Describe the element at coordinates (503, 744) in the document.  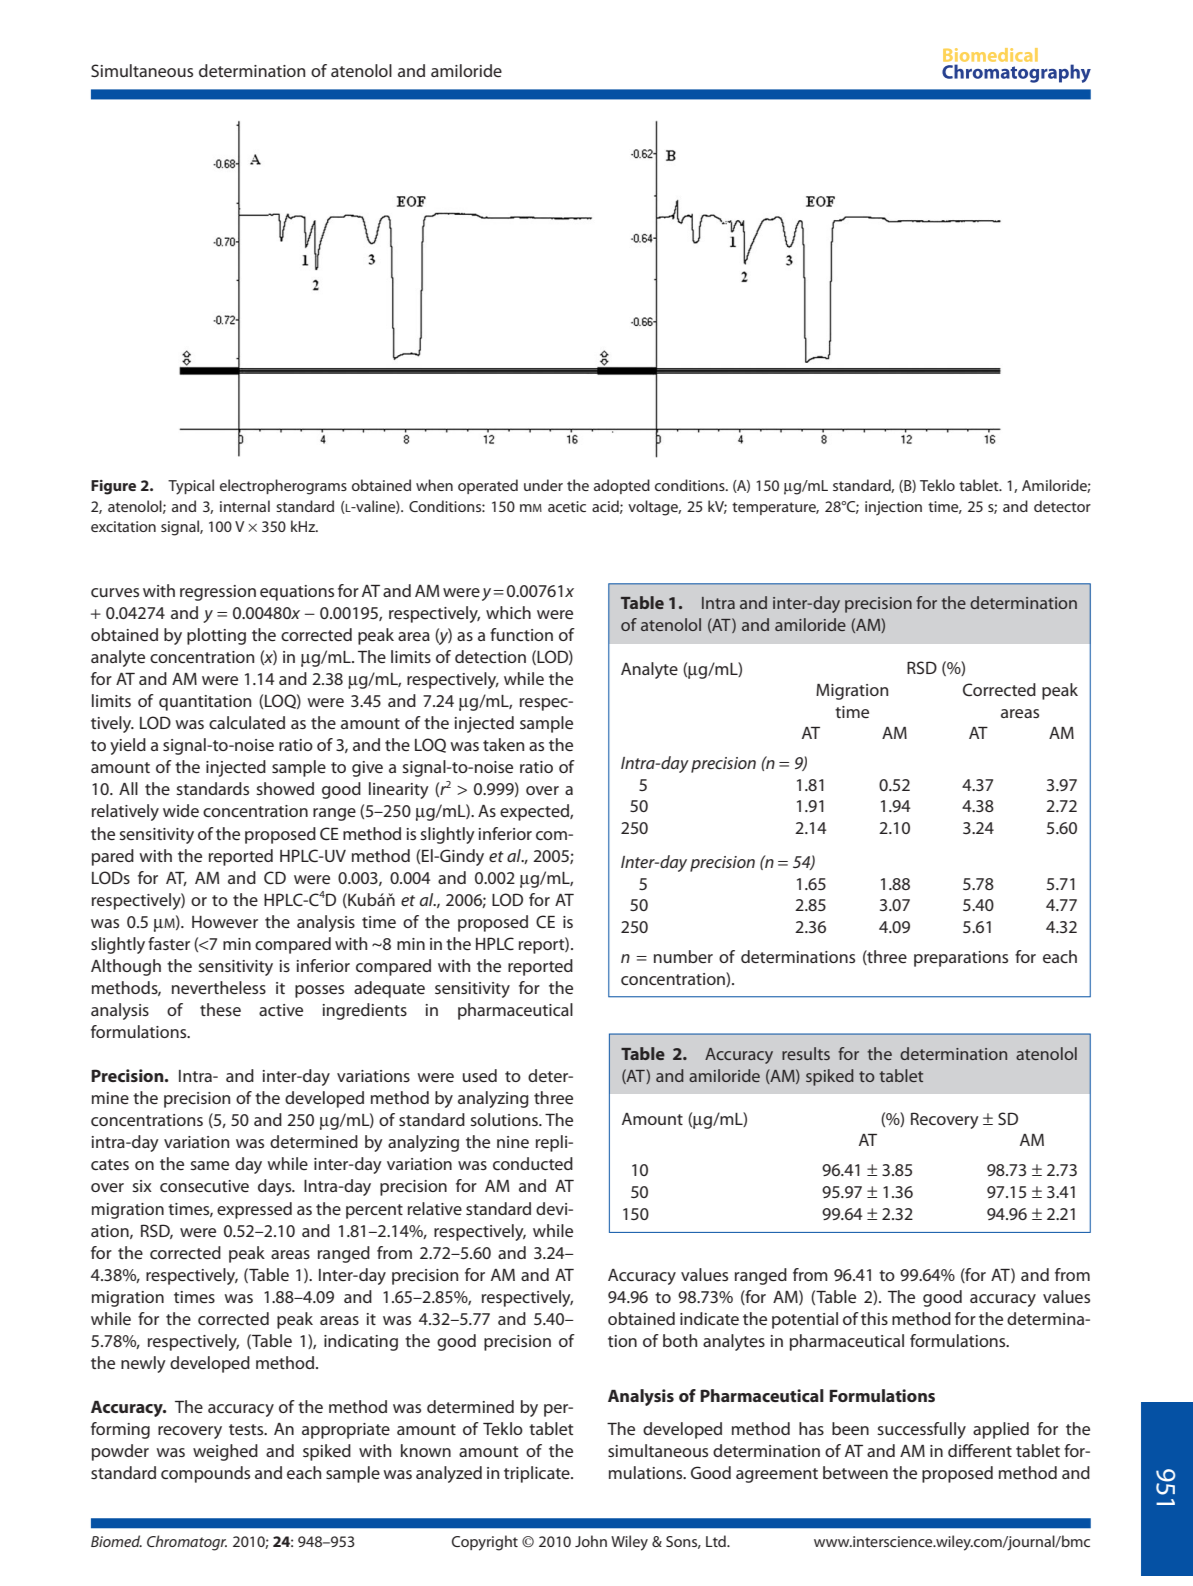
I see `taken` at that location.
